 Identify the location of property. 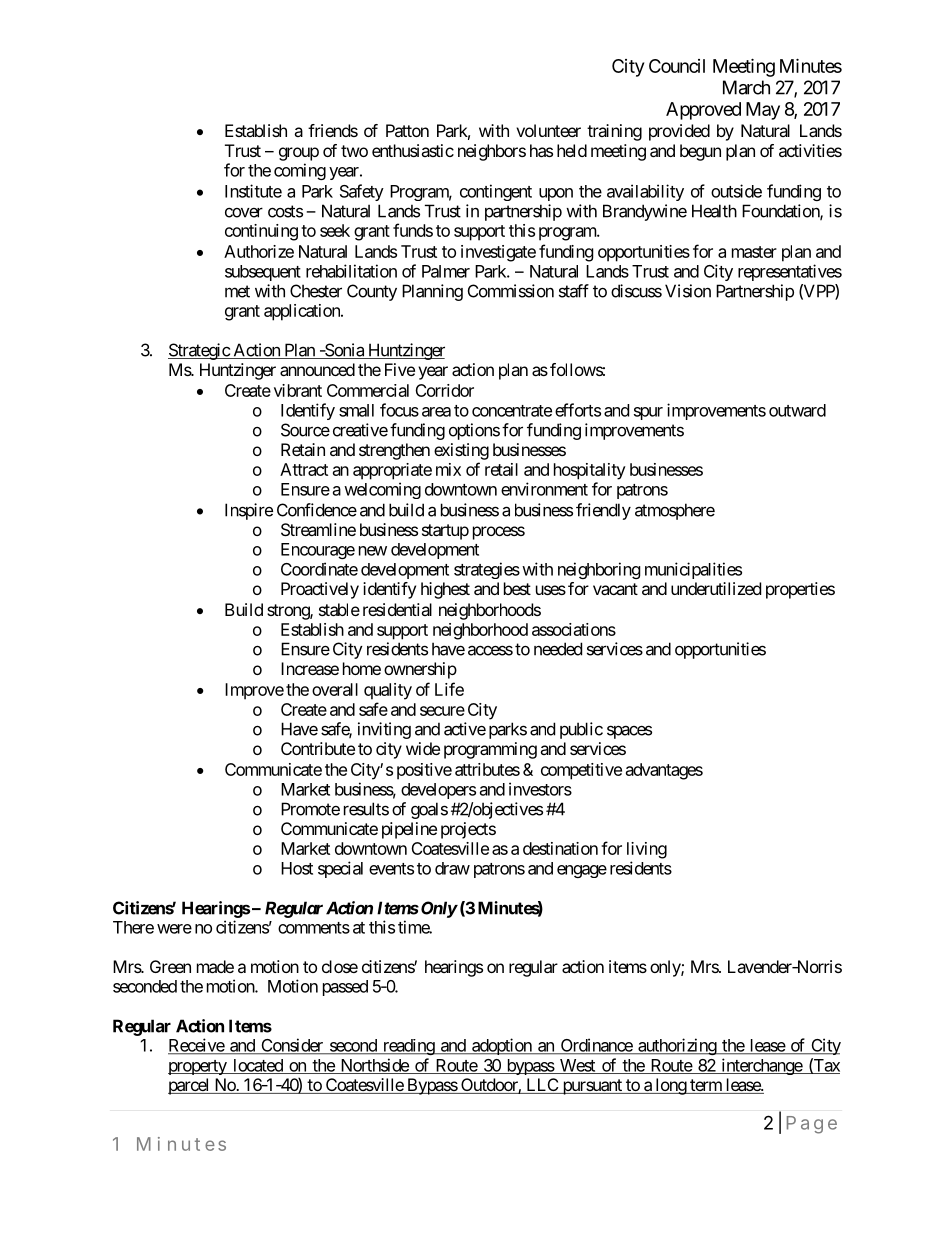
(198, 1067).
